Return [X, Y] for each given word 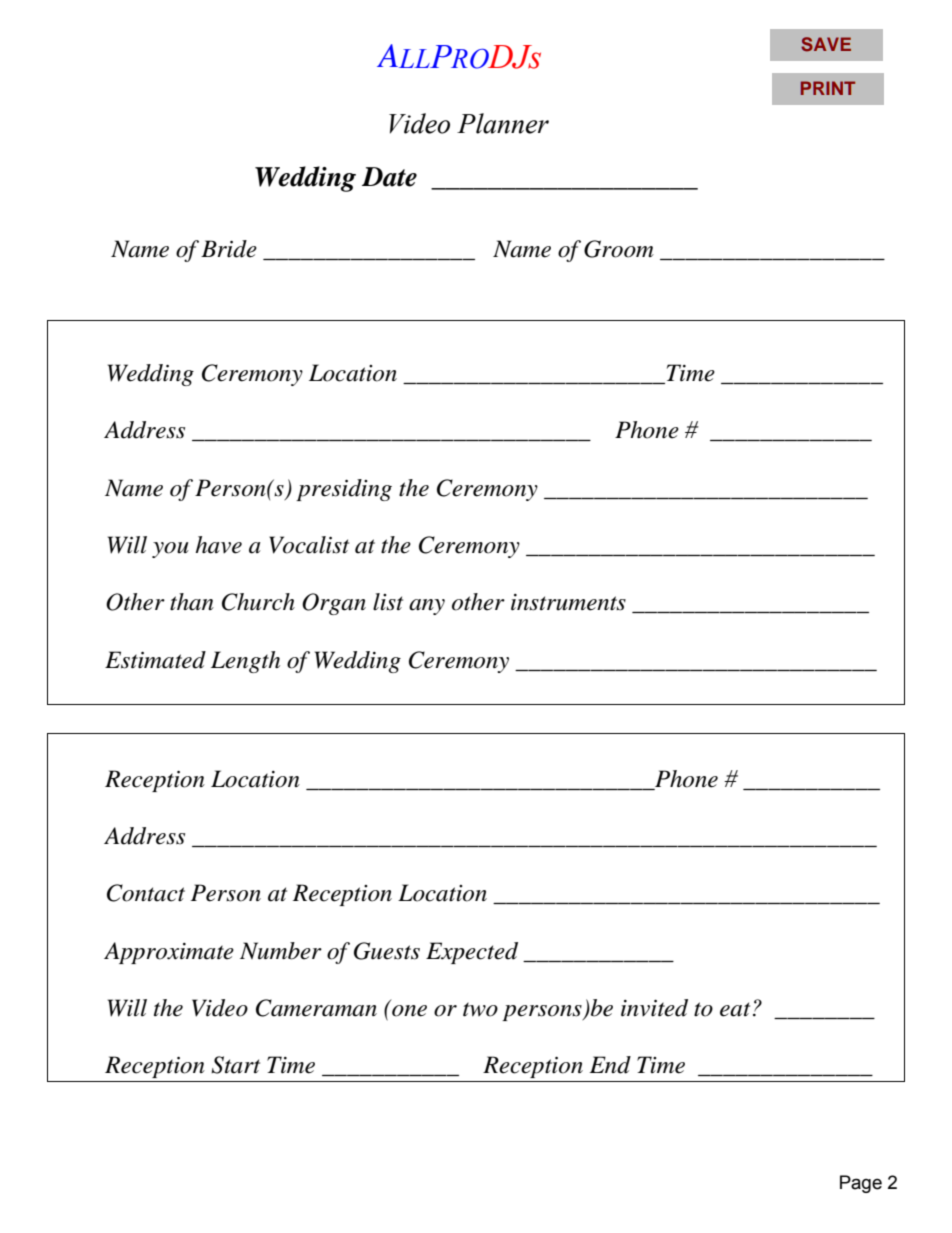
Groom [619, 249]
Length [245, 662]
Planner [503, 123]
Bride [229, 249]
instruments [568, 602]
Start [235, 1065]
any [427, 607]
